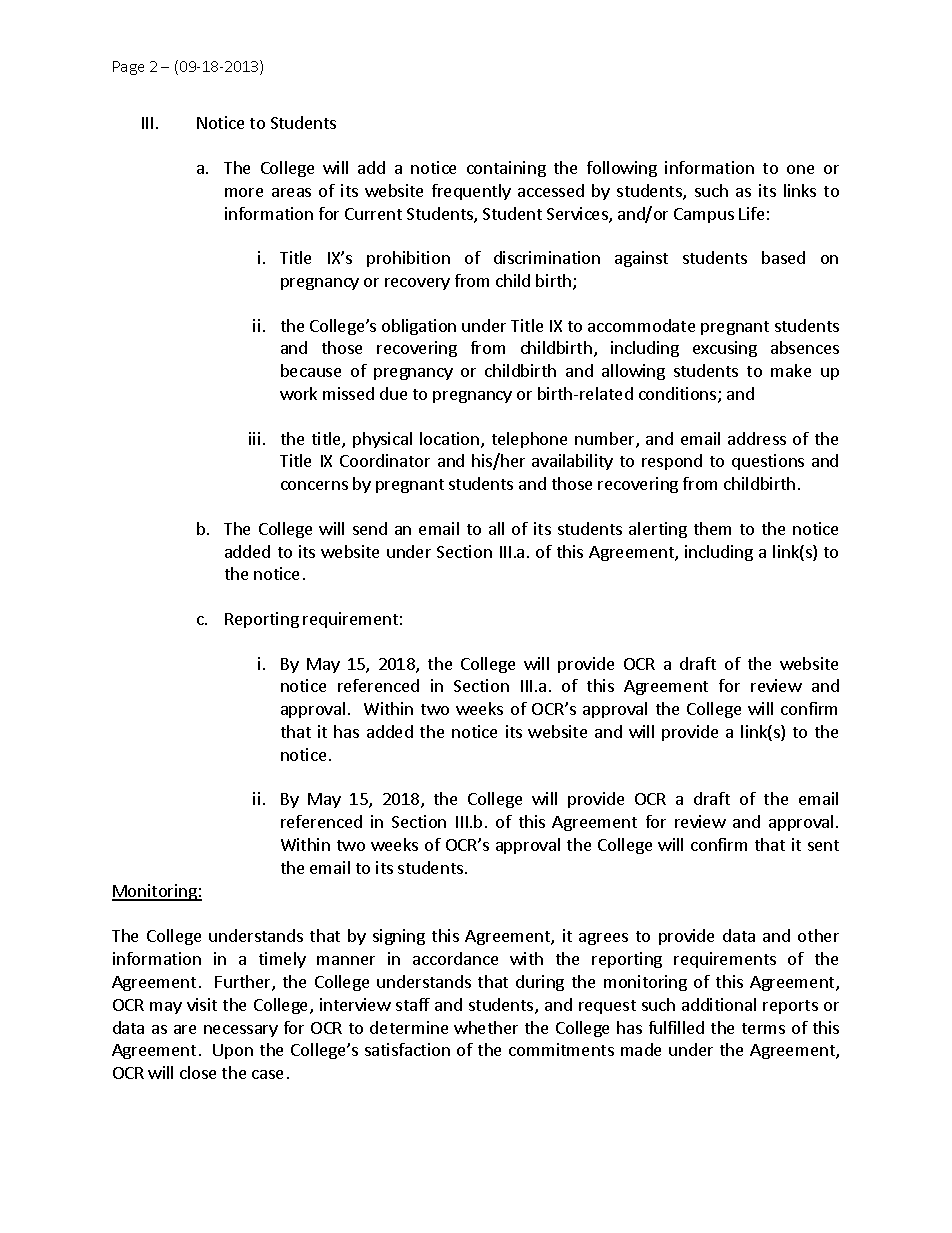  Describe the element at coordinates (233, 1051) in the screenshot. I see `Upon` at that location.
